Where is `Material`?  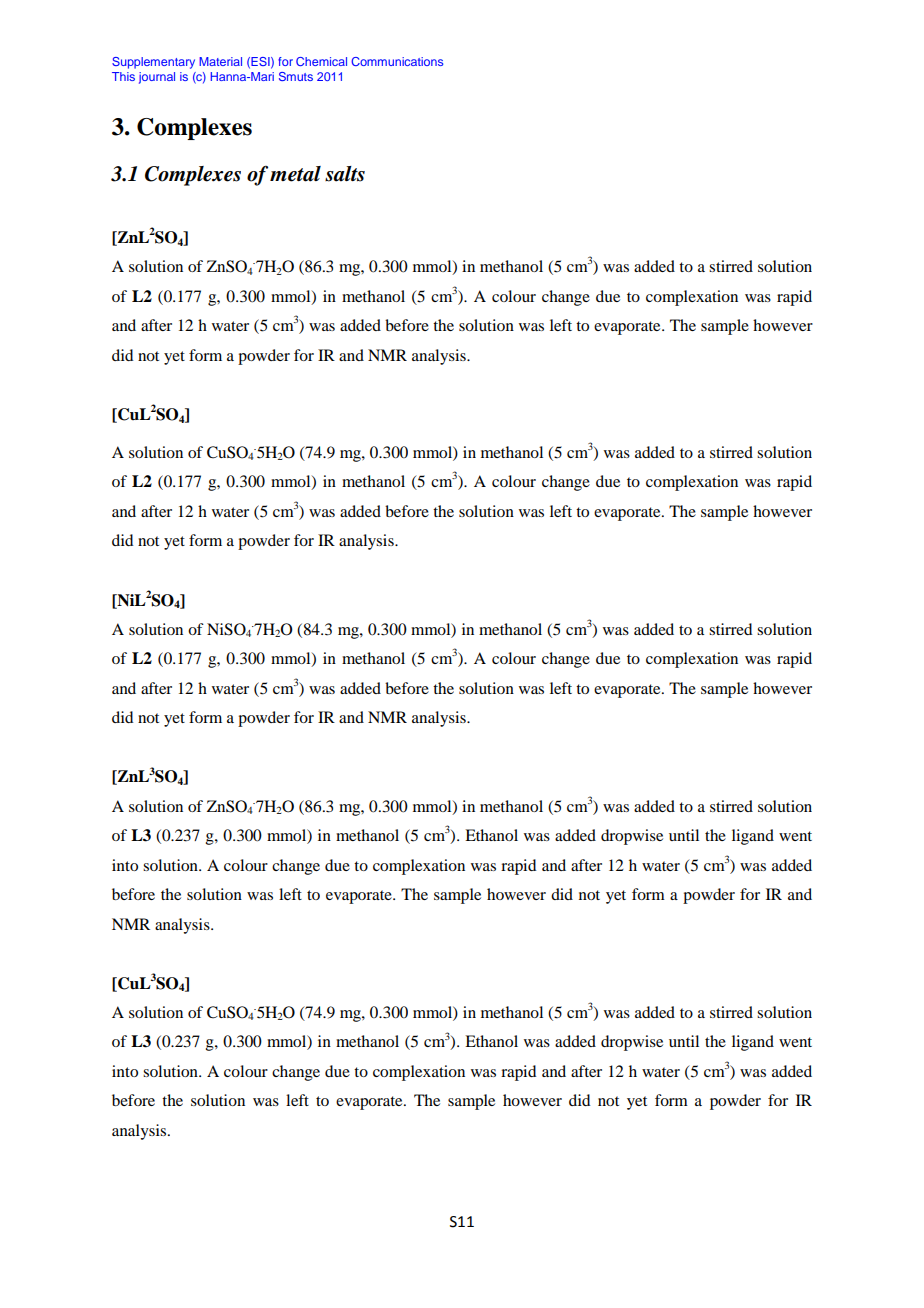
Material is located at coordinates (220, 61).
